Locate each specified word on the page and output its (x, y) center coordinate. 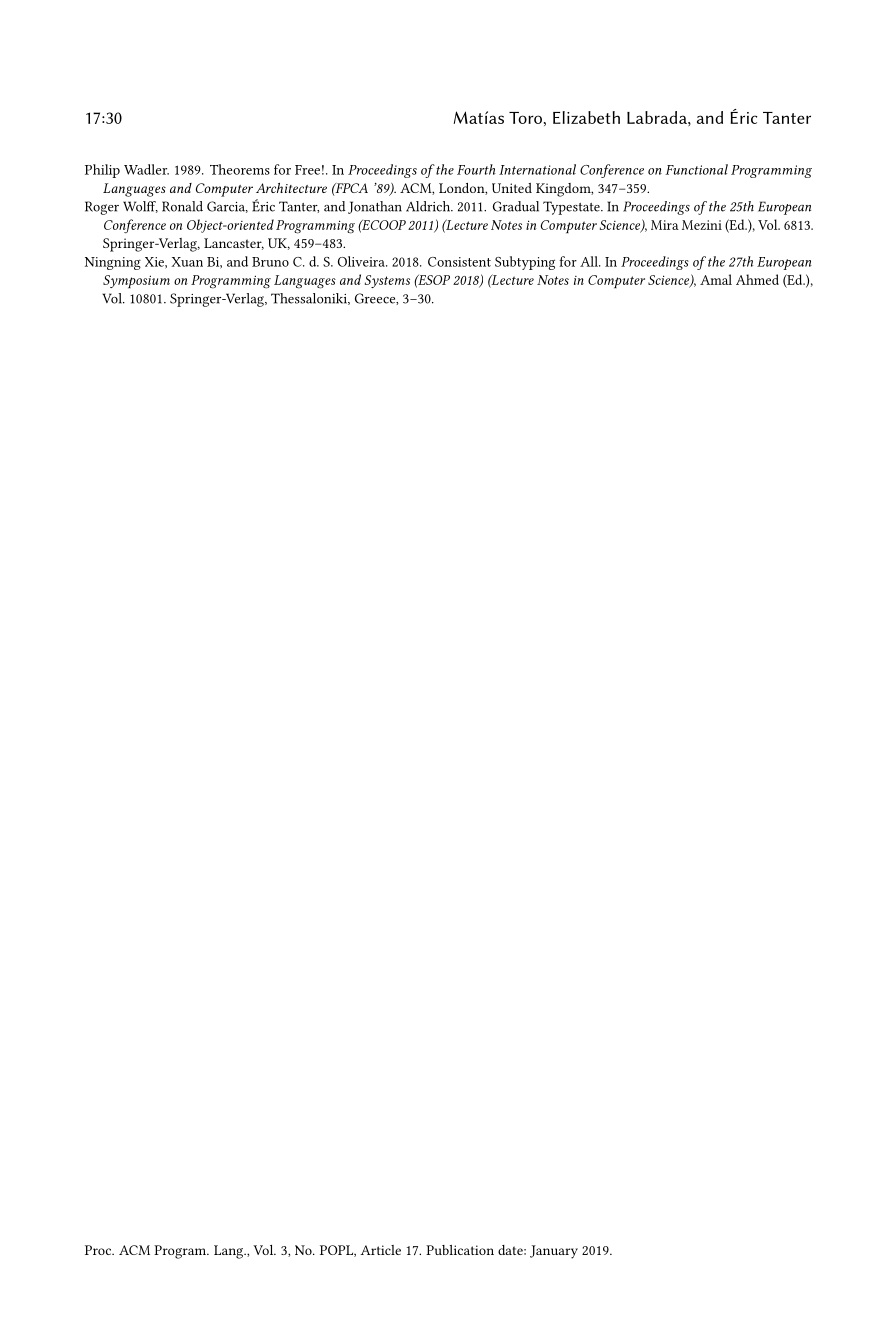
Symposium (136, 282)
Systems (387, 281)
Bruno (270, 262)
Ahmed (757, 279)
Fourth (476, 169)
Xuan (187, 262)
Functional (696, 169)
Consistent (459, 262)
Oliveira (362, 261)
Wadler (146, 169)
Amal (716, 279)
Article (380, 1250)
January (554, 1252)
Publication (460, 1250)
